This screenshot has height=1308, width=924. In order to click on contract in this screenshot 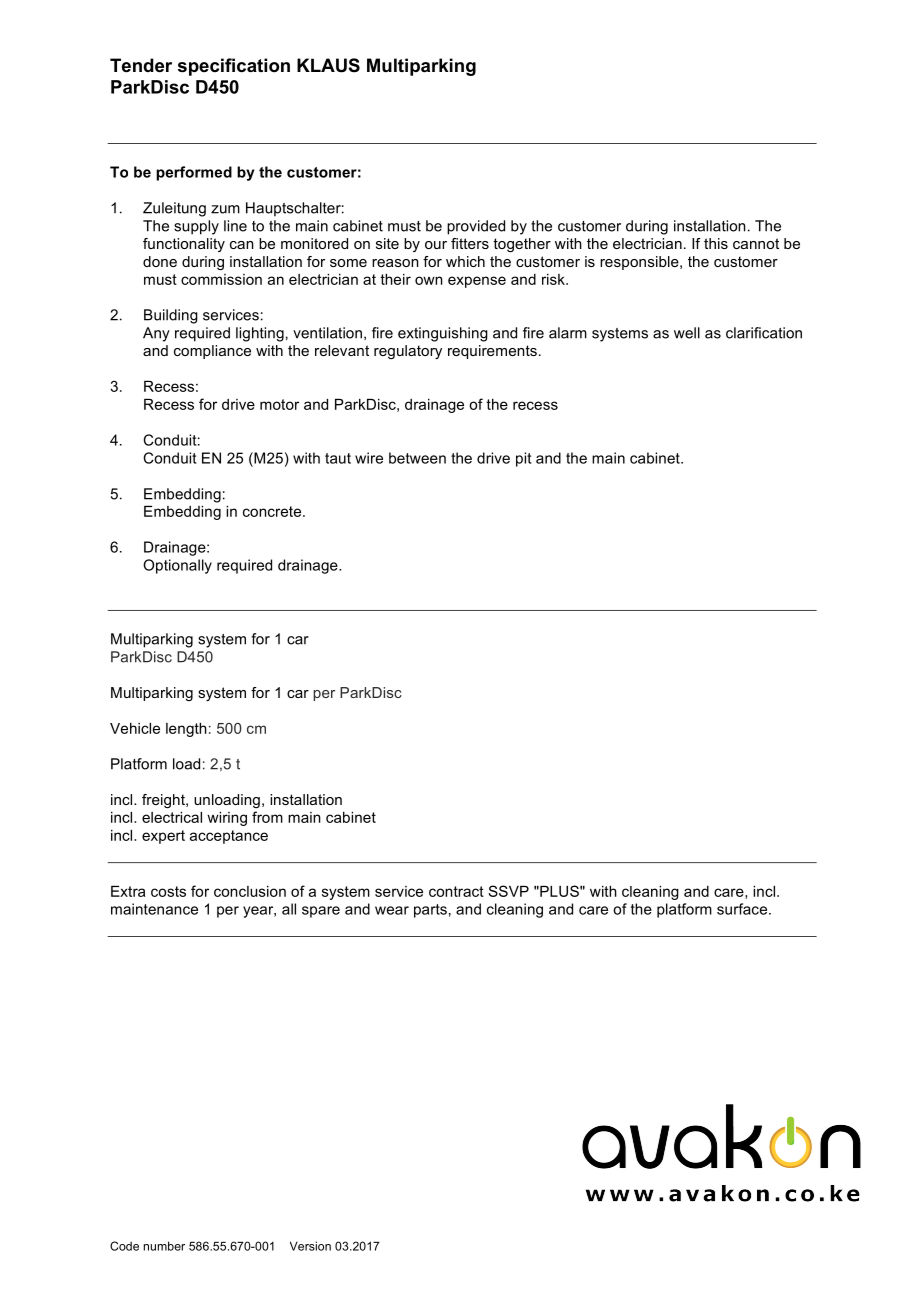, I will do `click(456, 891)`.
